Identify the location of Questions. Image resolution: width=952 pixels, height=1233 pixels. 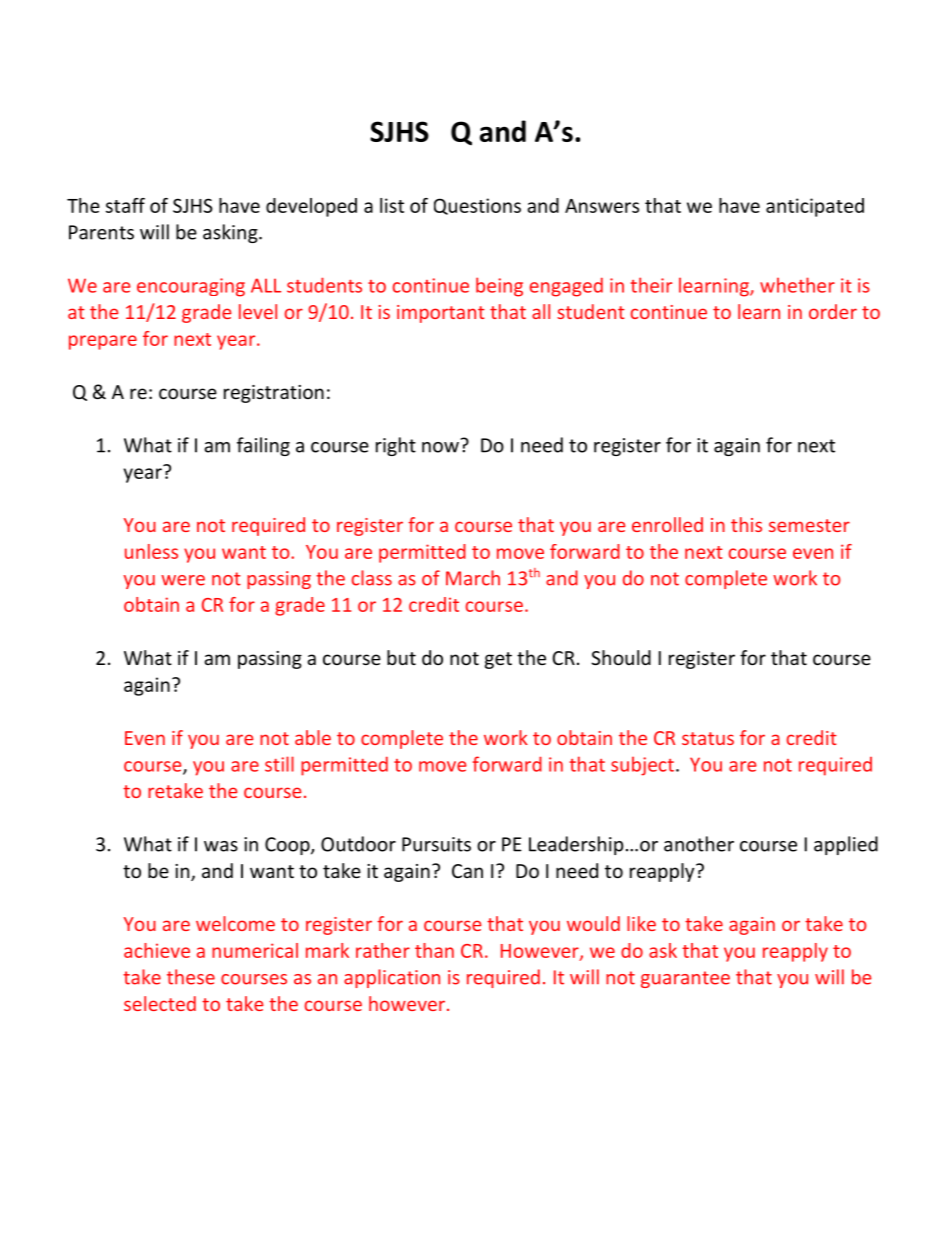
(477, 206).
